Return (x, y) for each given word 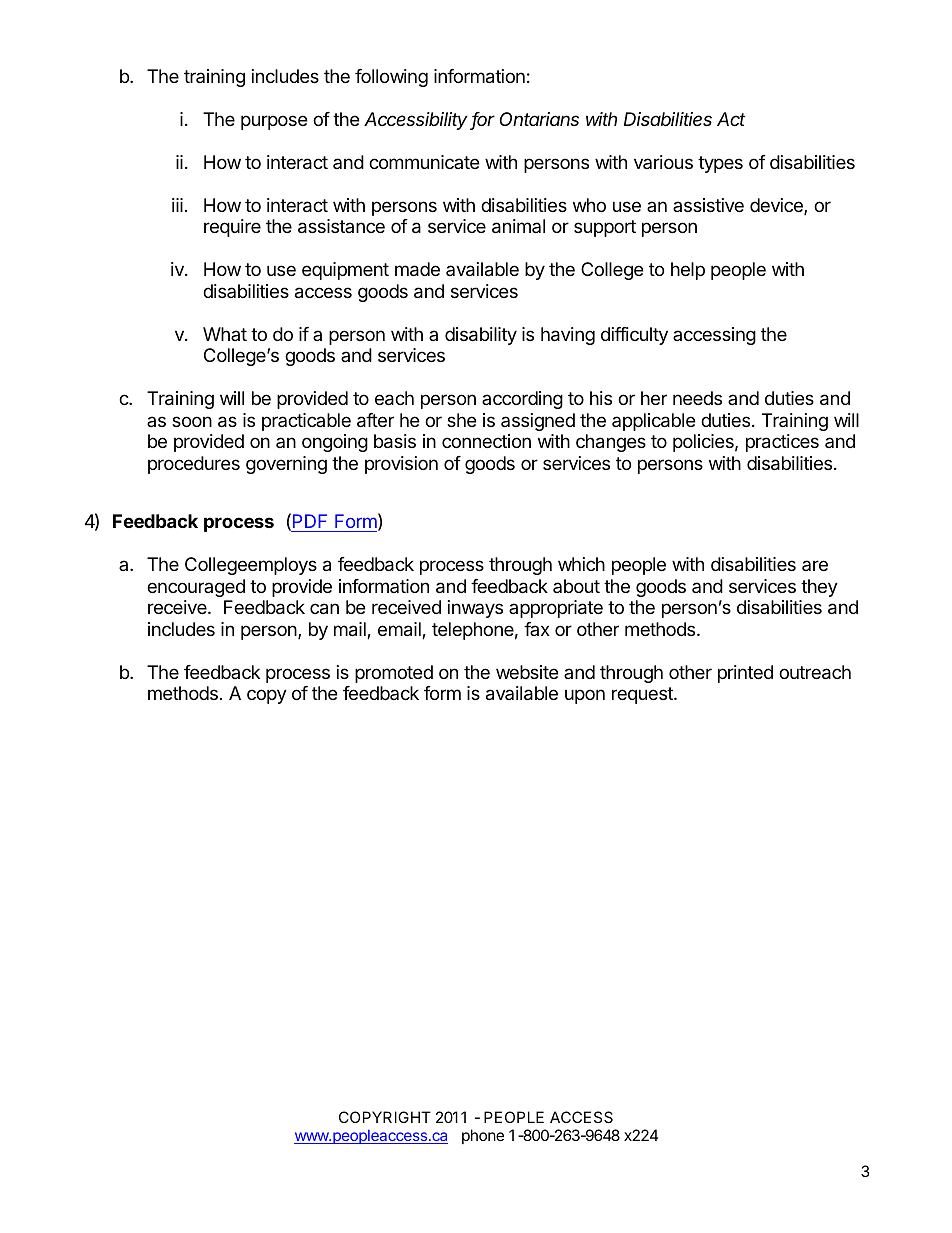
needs (697, 398)
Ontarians (539, 119)
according (522, 400)
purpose (274, 122)
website (527, 672)
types (720, 164)
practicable (306, 422)
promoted (394, 674)
